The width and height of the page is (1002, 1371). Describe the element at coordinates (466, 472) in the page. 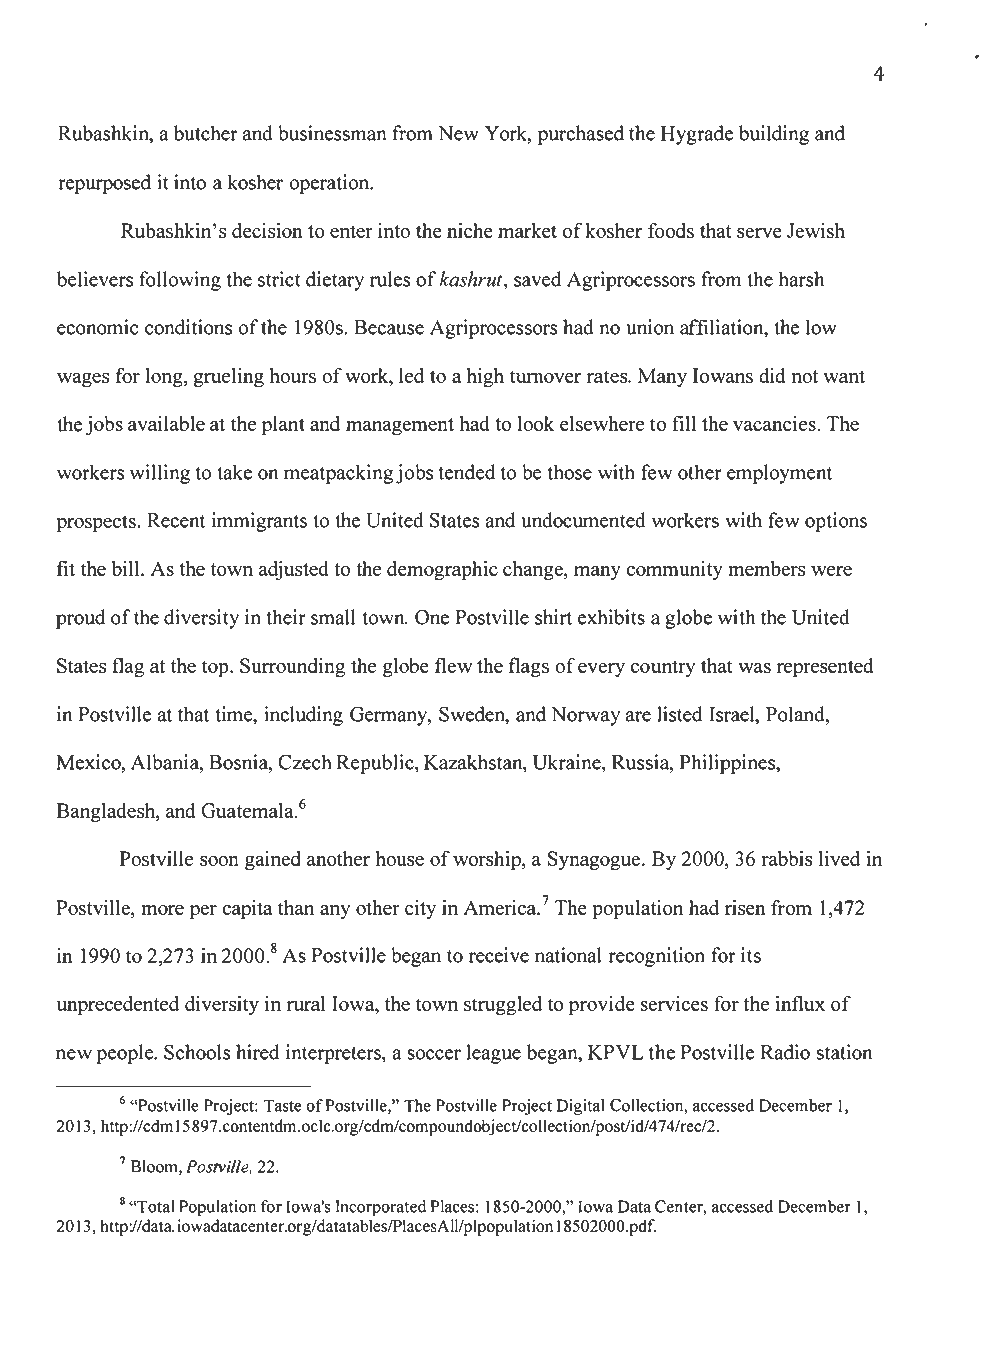

I see `tended` at that location.
